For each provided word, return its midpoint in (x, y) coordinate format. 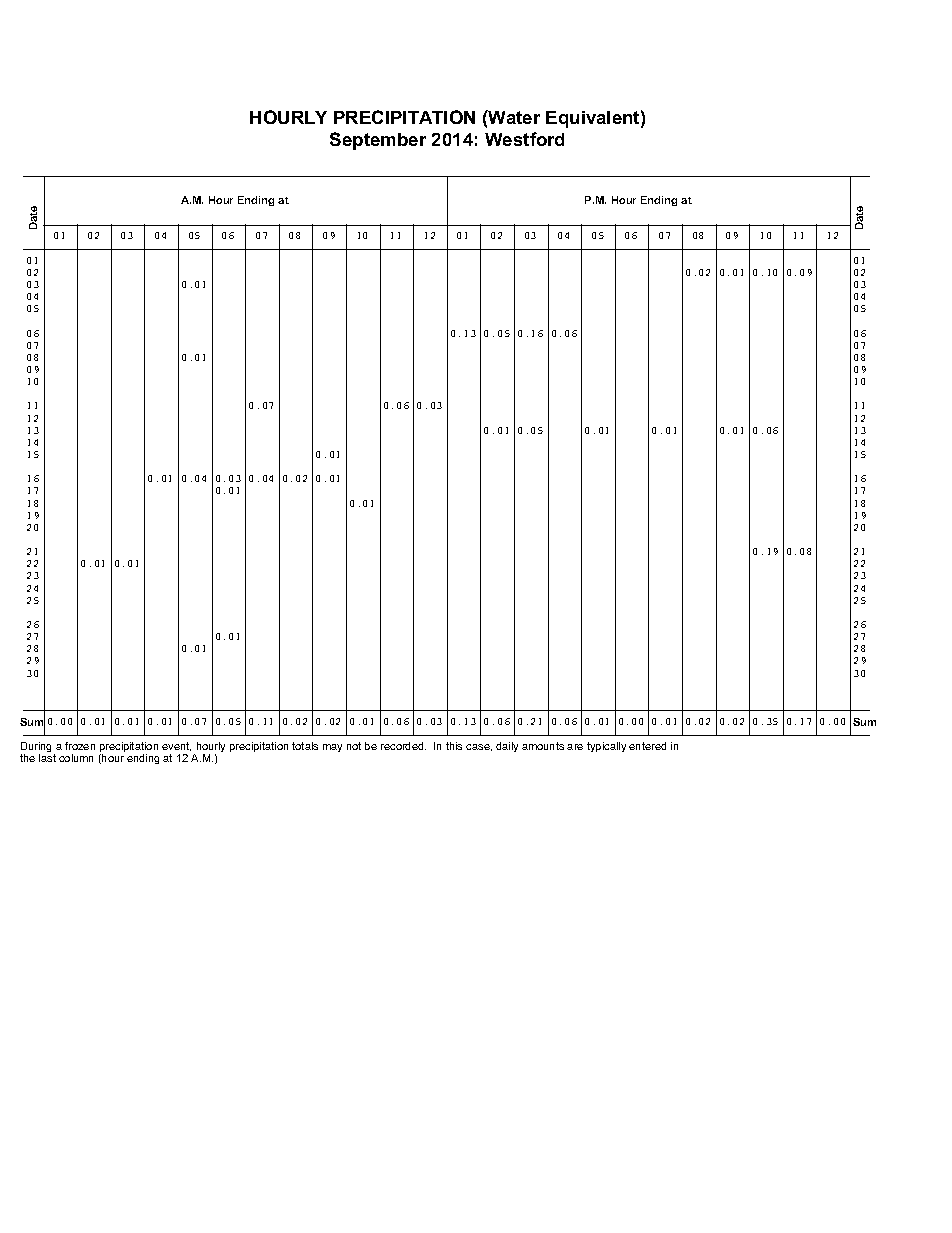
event (176, 746)
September (378, 141)
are (575, 747)
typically (606, 747)
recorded (403, 746)
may (332, 748)
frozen (80, 746)
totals (305, 746)
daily (507, 747)
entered (647, 746)
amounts (543, 746)
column (76, 758)
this (454, 746)
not (354, 746)
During (38, 749)
